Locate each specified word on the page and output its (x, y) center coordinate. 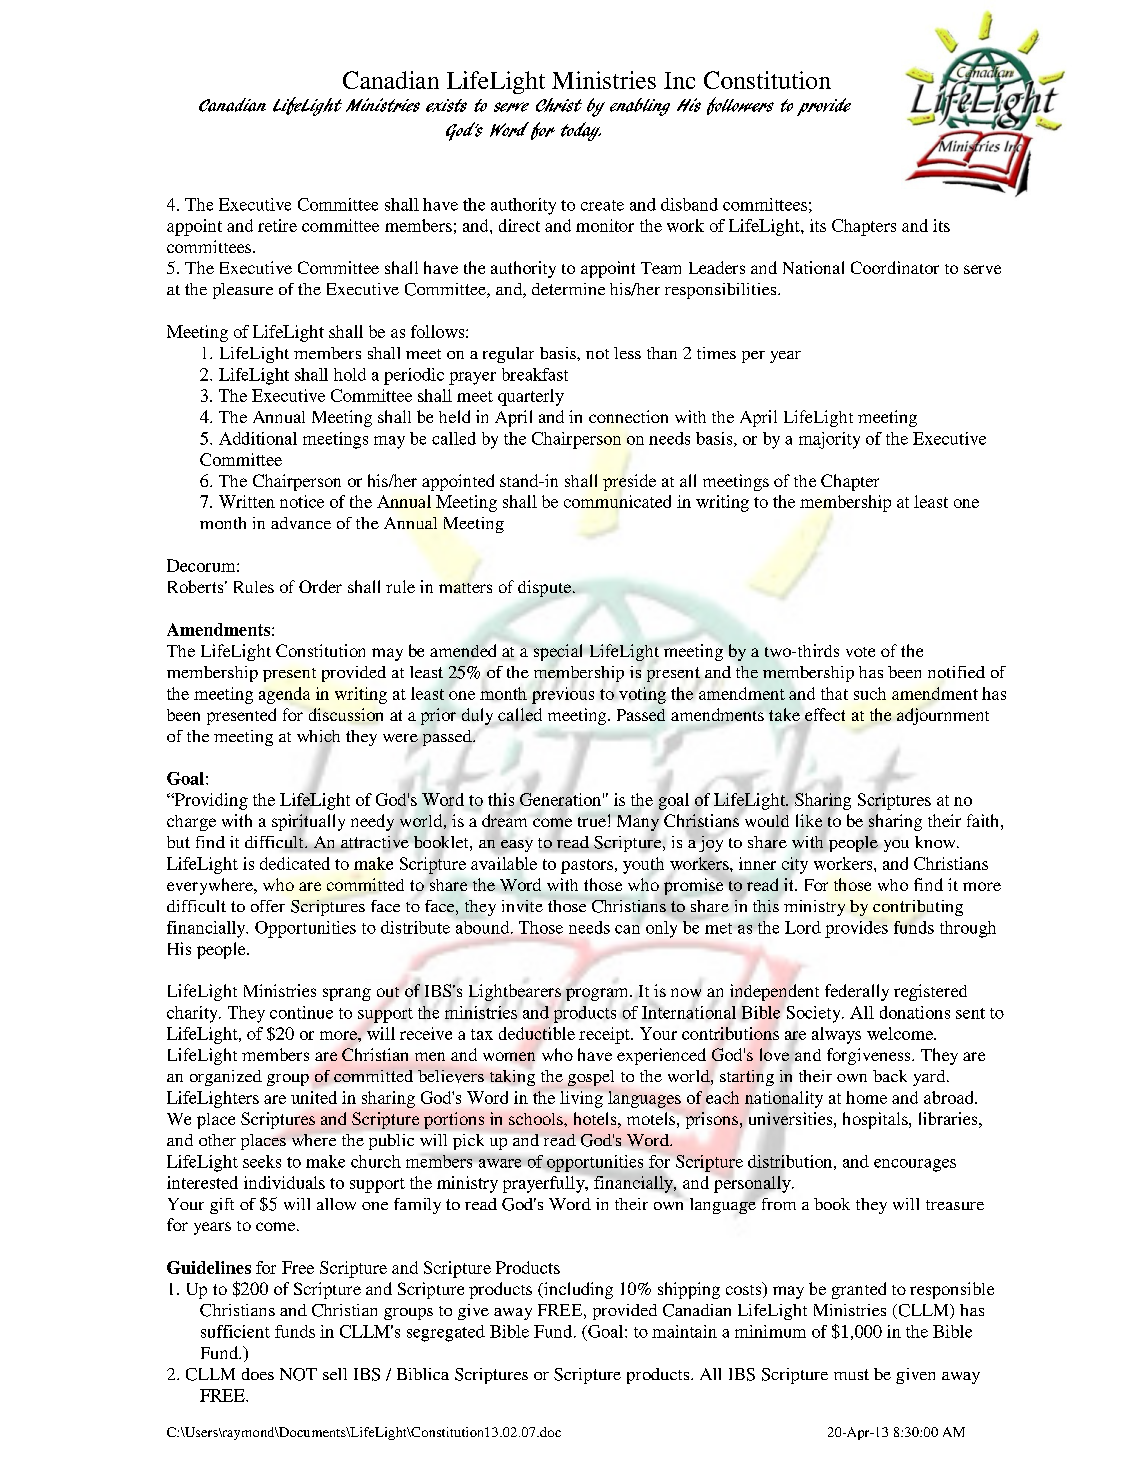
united (314, 1097)
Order (320, 586)
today (581, 131)
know (936, 842)
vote (860, 652)
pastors (587, 866)
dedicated (295, 863)
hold (350, 374)
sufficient (235, 1331)
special (558, 652)
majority (829, 440)
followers (740, 106)
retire (277, 225)
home (866, 1097)
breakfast (535, 374)
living (581, 1099)
